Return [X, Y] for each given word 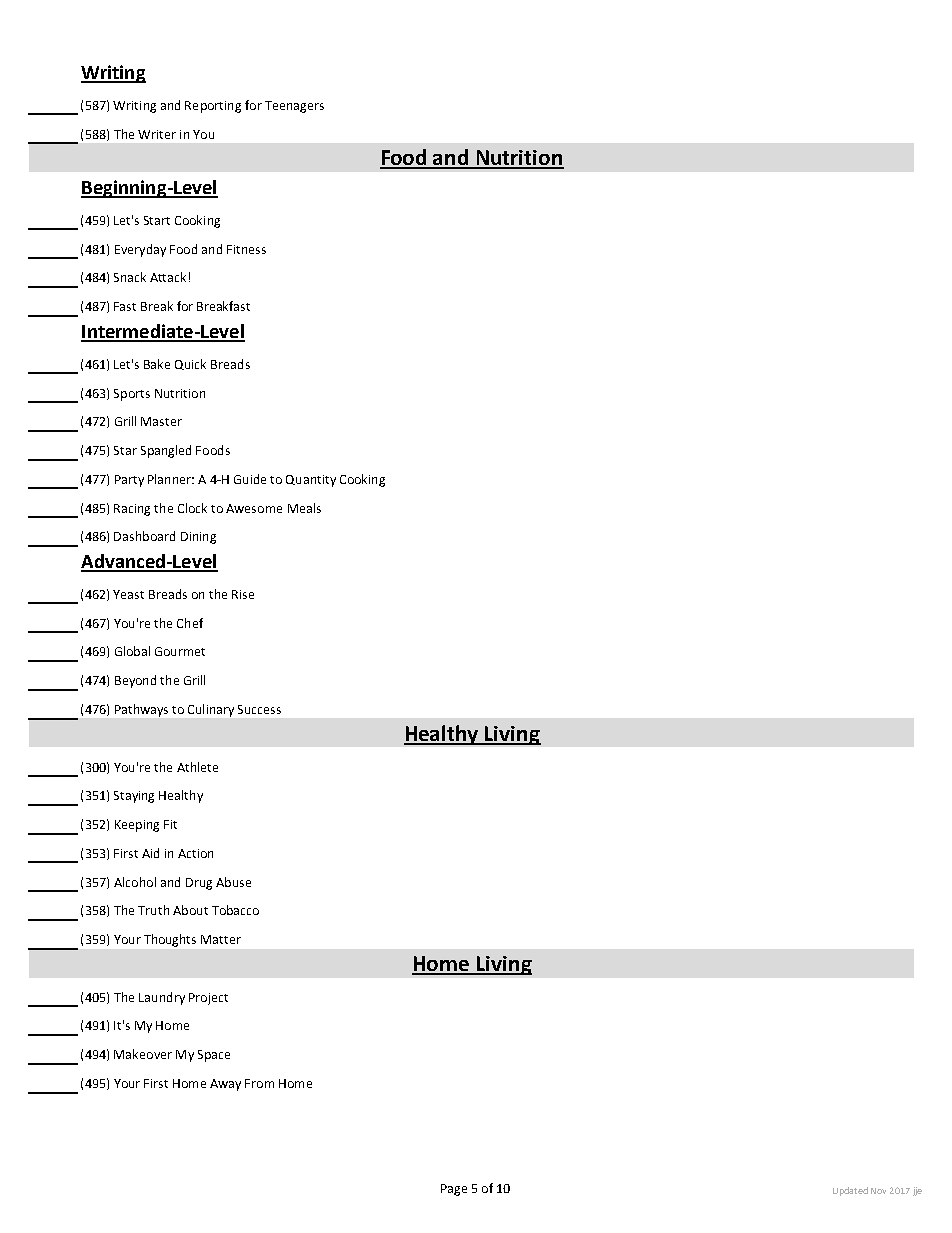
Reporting [213, 107]
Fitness [246, 249]
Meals [304, 508]
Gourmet [180, 651]
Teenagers [294, 107]
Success [259, 709]
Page [454, 1190]
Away [225, 1085]
